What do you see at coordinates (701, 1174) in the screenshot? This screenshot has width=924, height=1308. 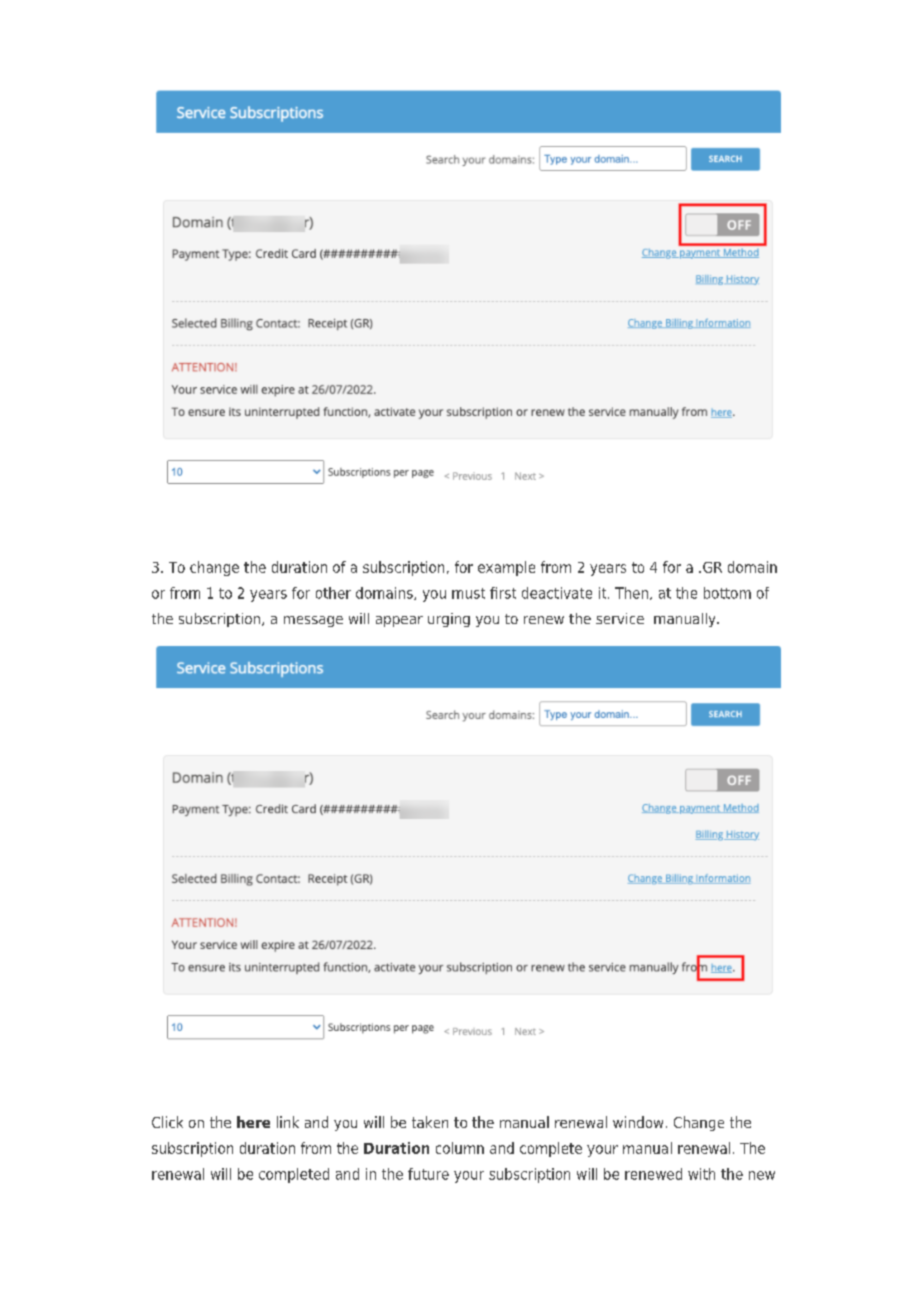 I see `with` at bounding box center [701, 1174].
